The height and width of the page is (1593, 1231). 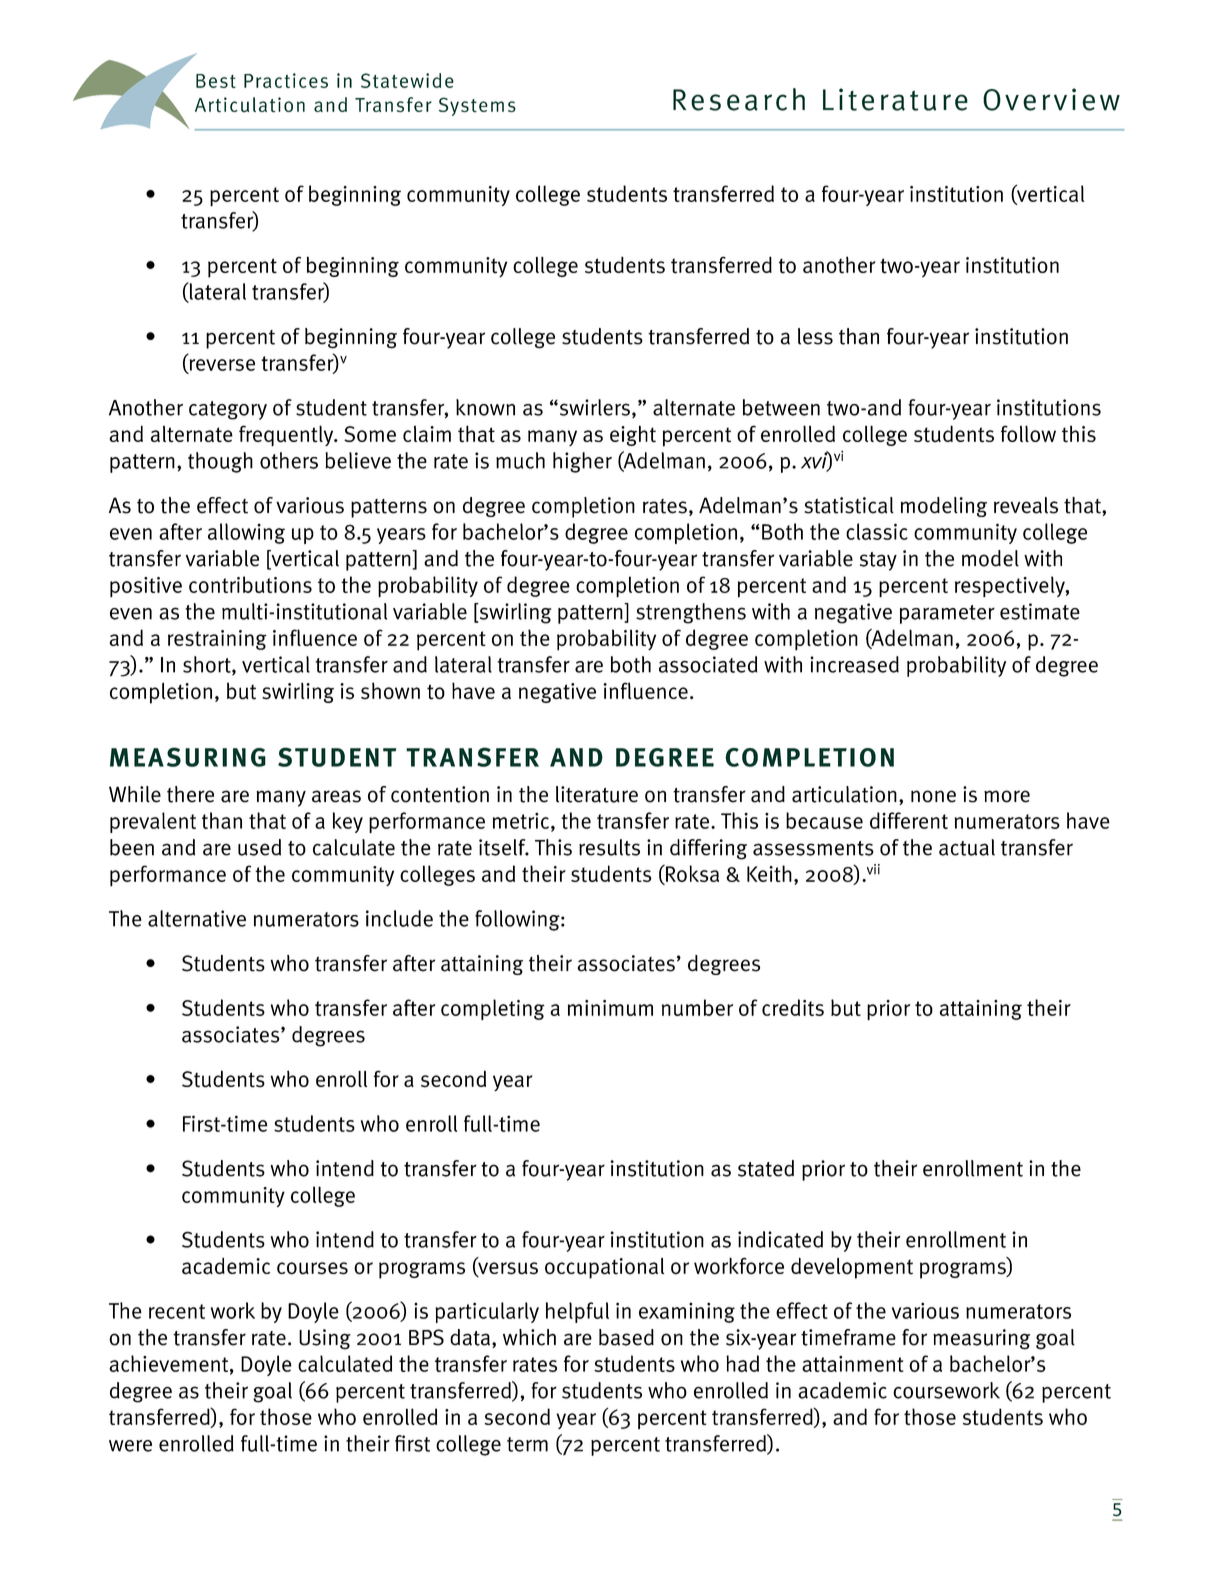 I want to click on based, so click(x=626, y=1337).
